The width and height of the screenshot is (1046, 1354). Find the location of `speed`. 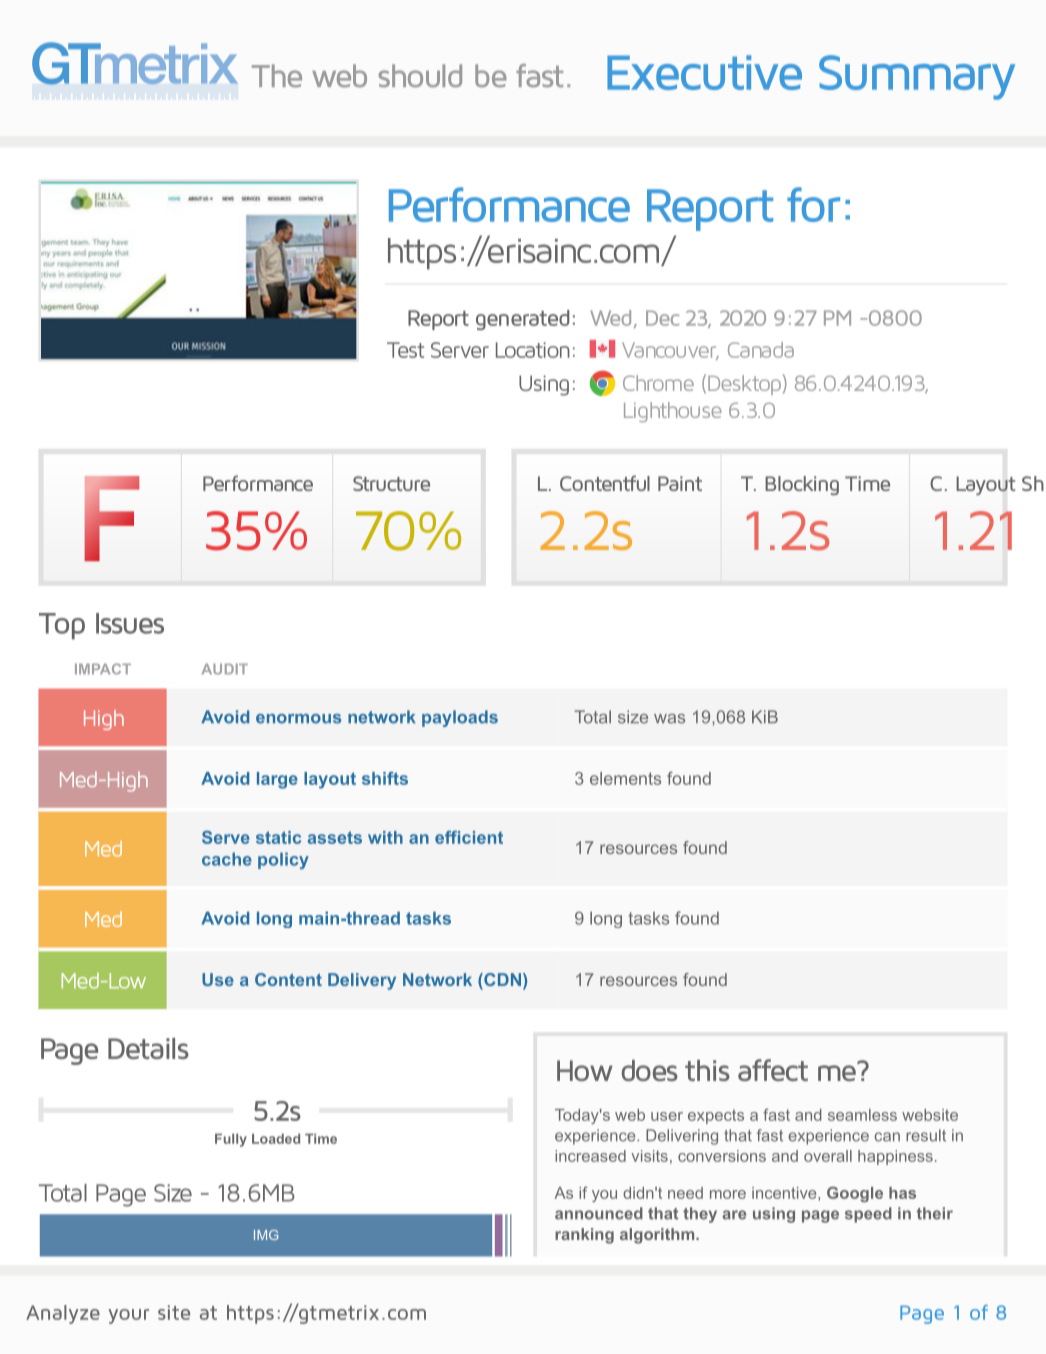

speed is located at coordinates (868, 1215).
